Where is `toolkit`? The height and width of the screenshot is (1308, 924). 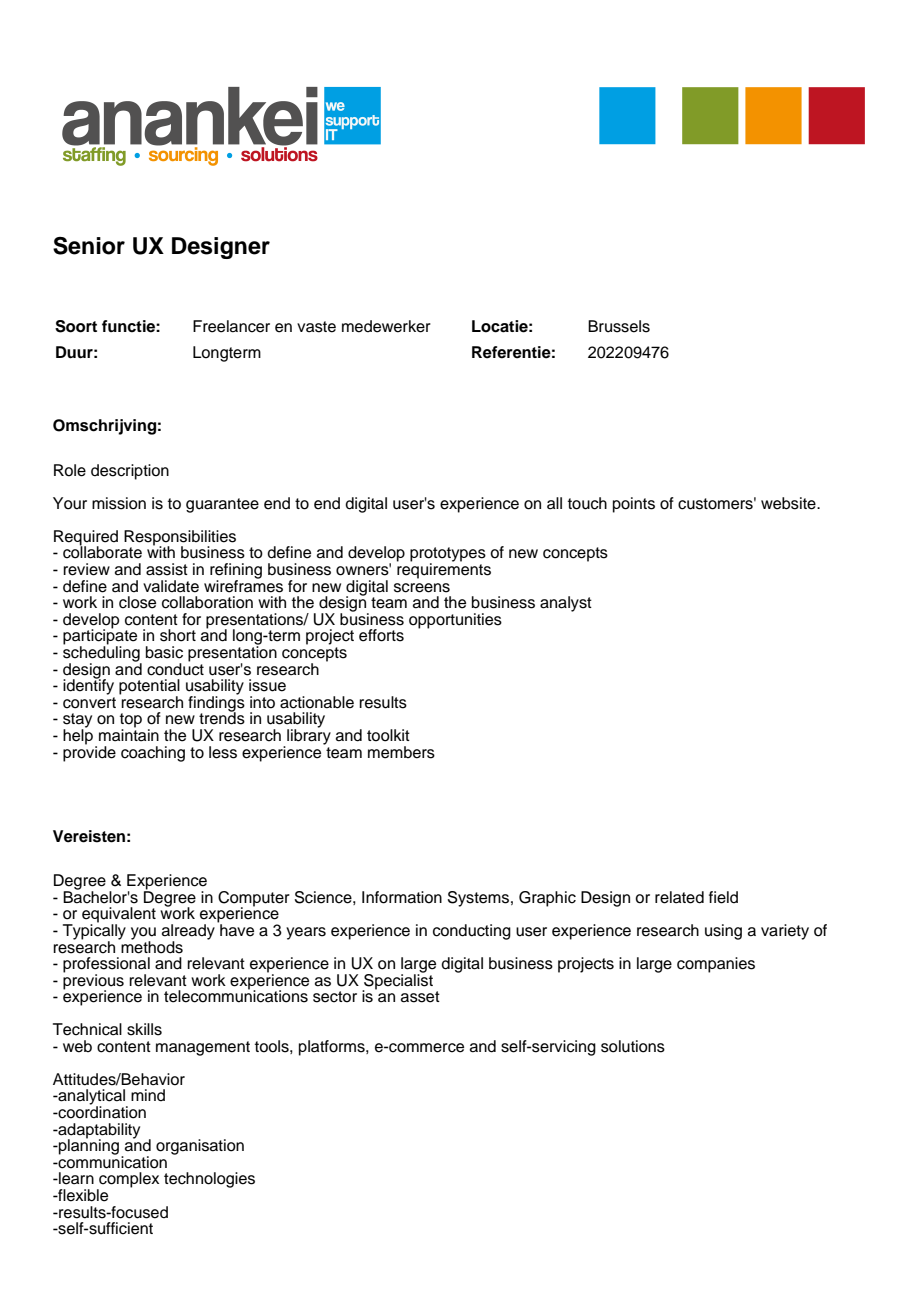 toolkit is located at coordinates (388, 735).
